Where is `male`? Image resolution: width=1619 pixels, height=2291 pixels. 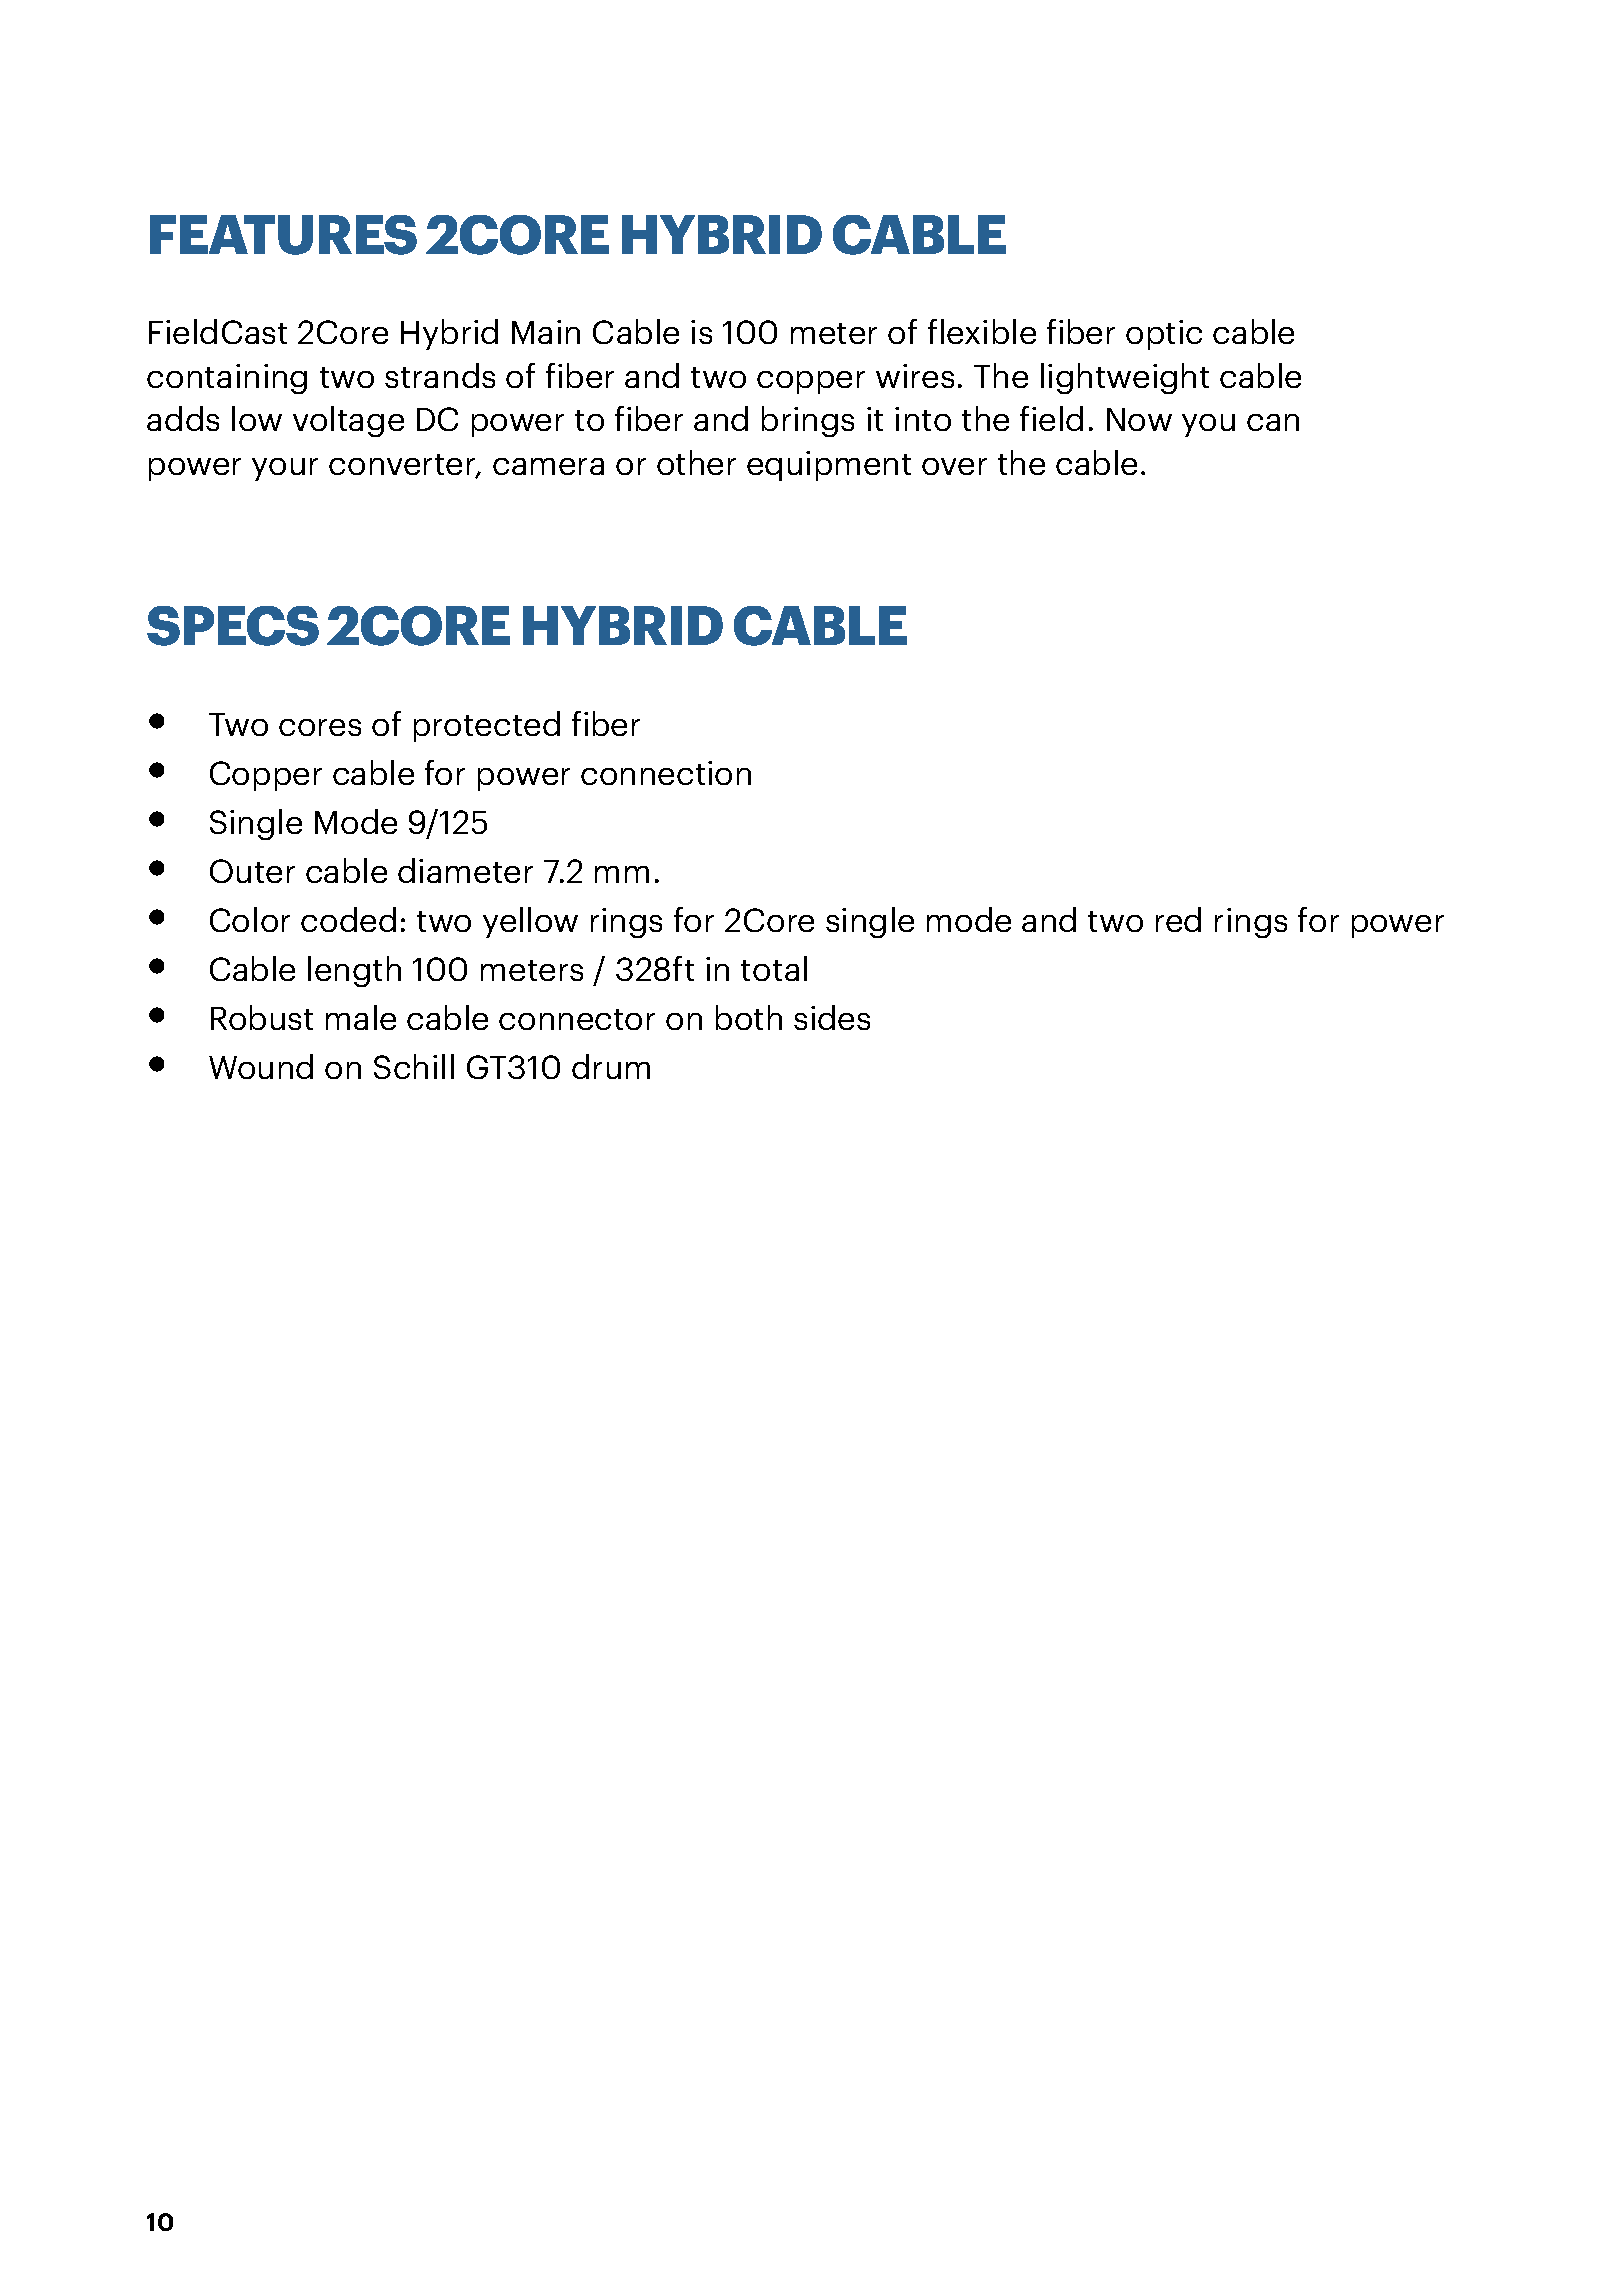
male is located at coordinates (361, 1017).
